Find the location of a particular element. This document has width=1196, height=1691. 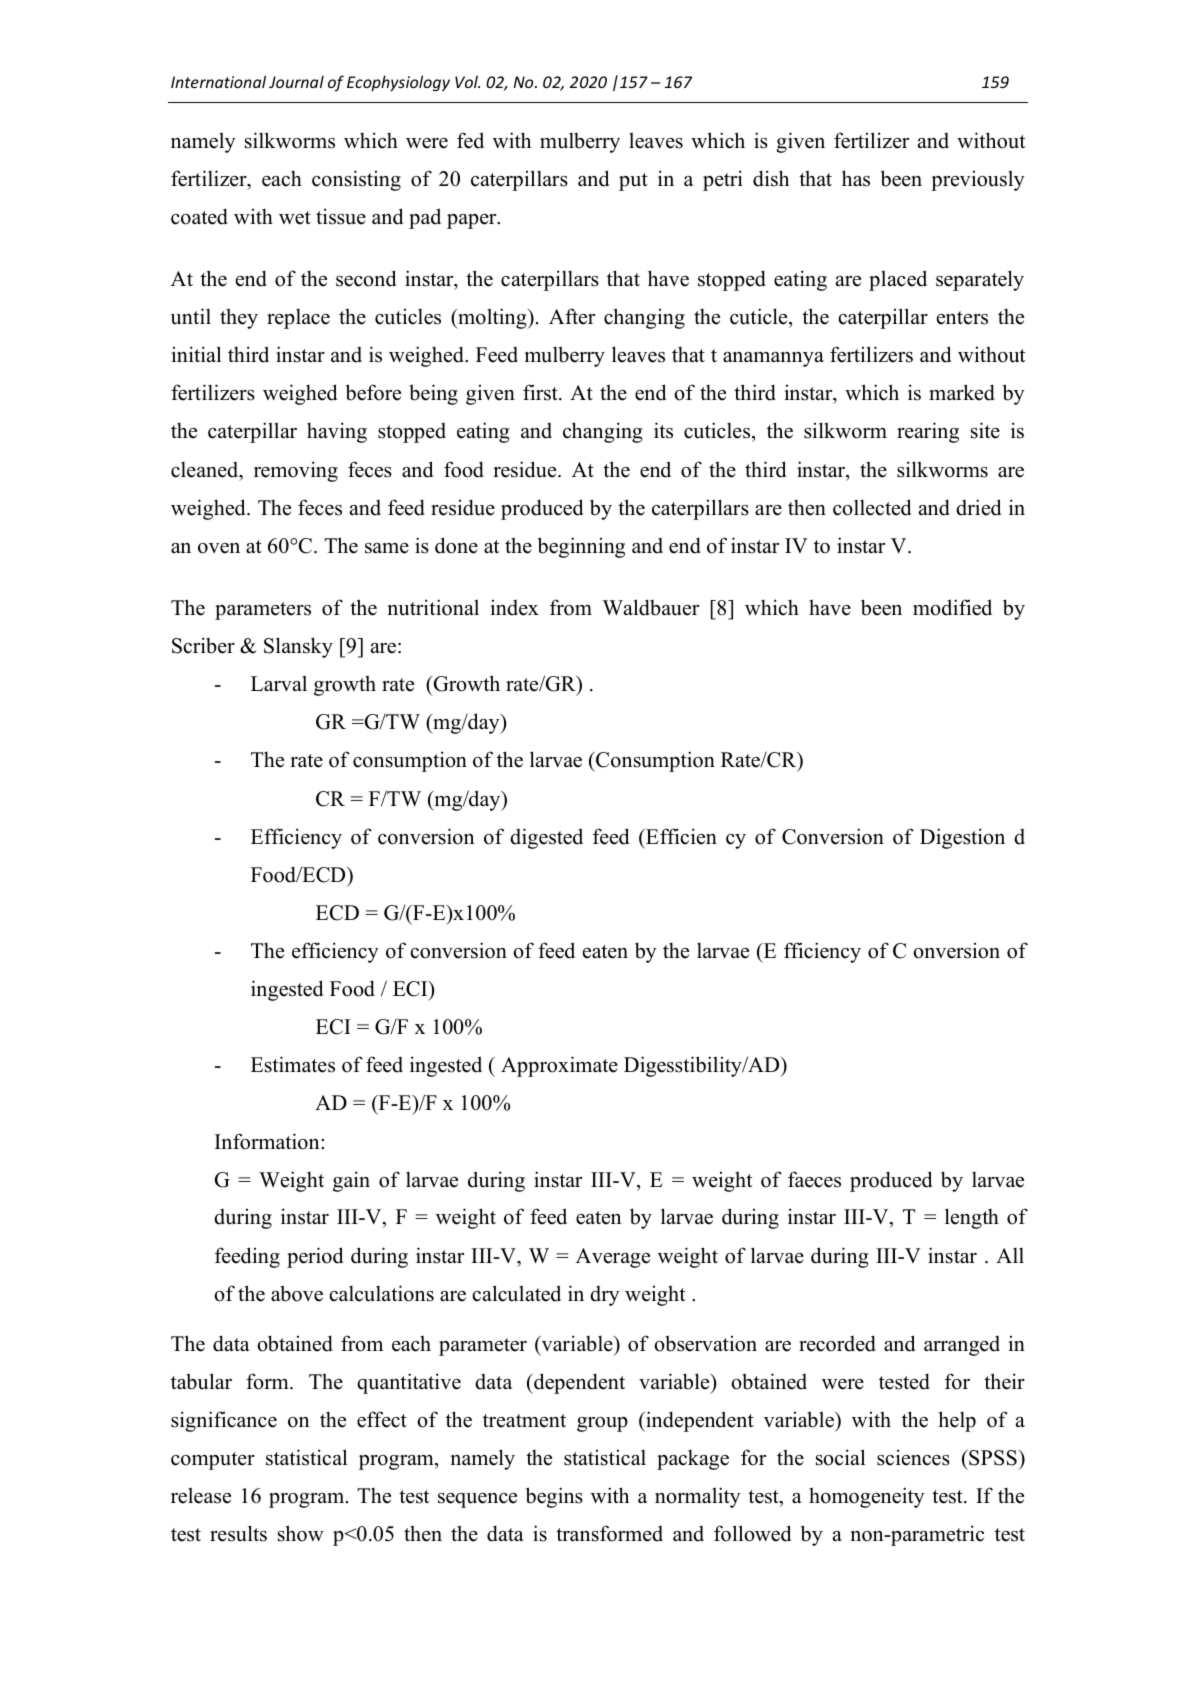

rearing is located at coordinates (928, 432).
